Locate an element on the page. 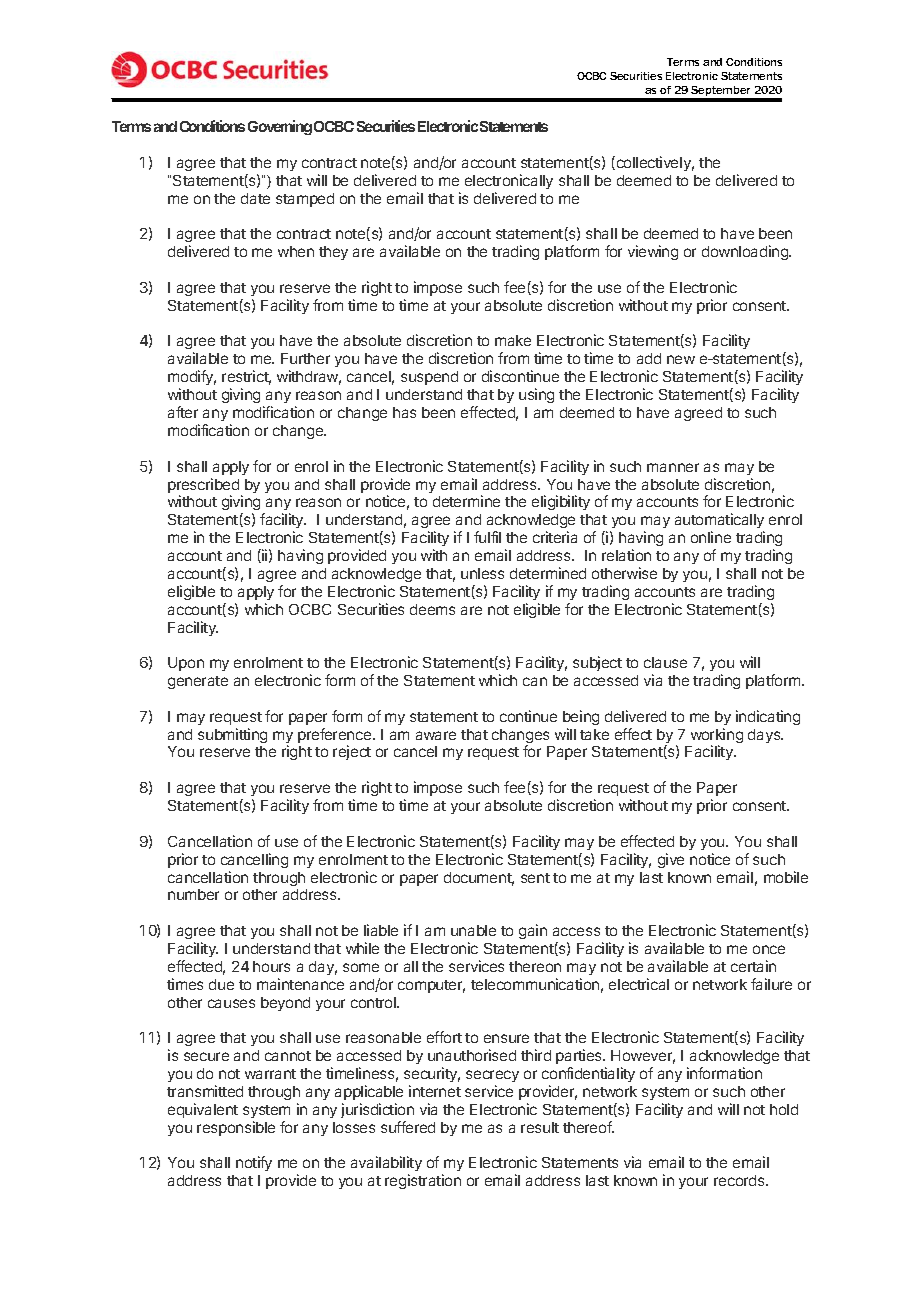  number is located at coordinates (193, 894).
